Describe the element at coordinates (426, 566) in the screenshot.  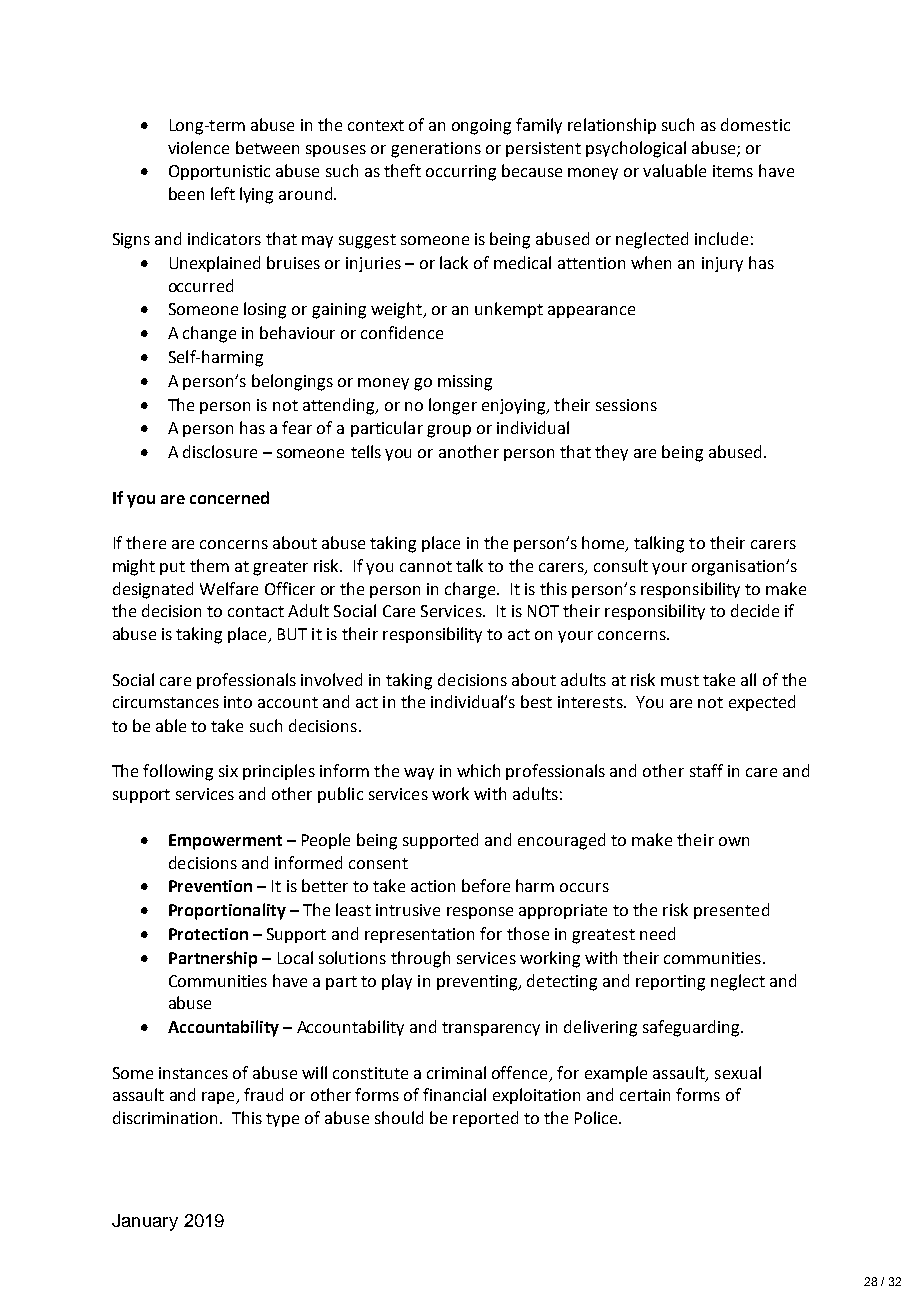
I see `cannot` at that location.
